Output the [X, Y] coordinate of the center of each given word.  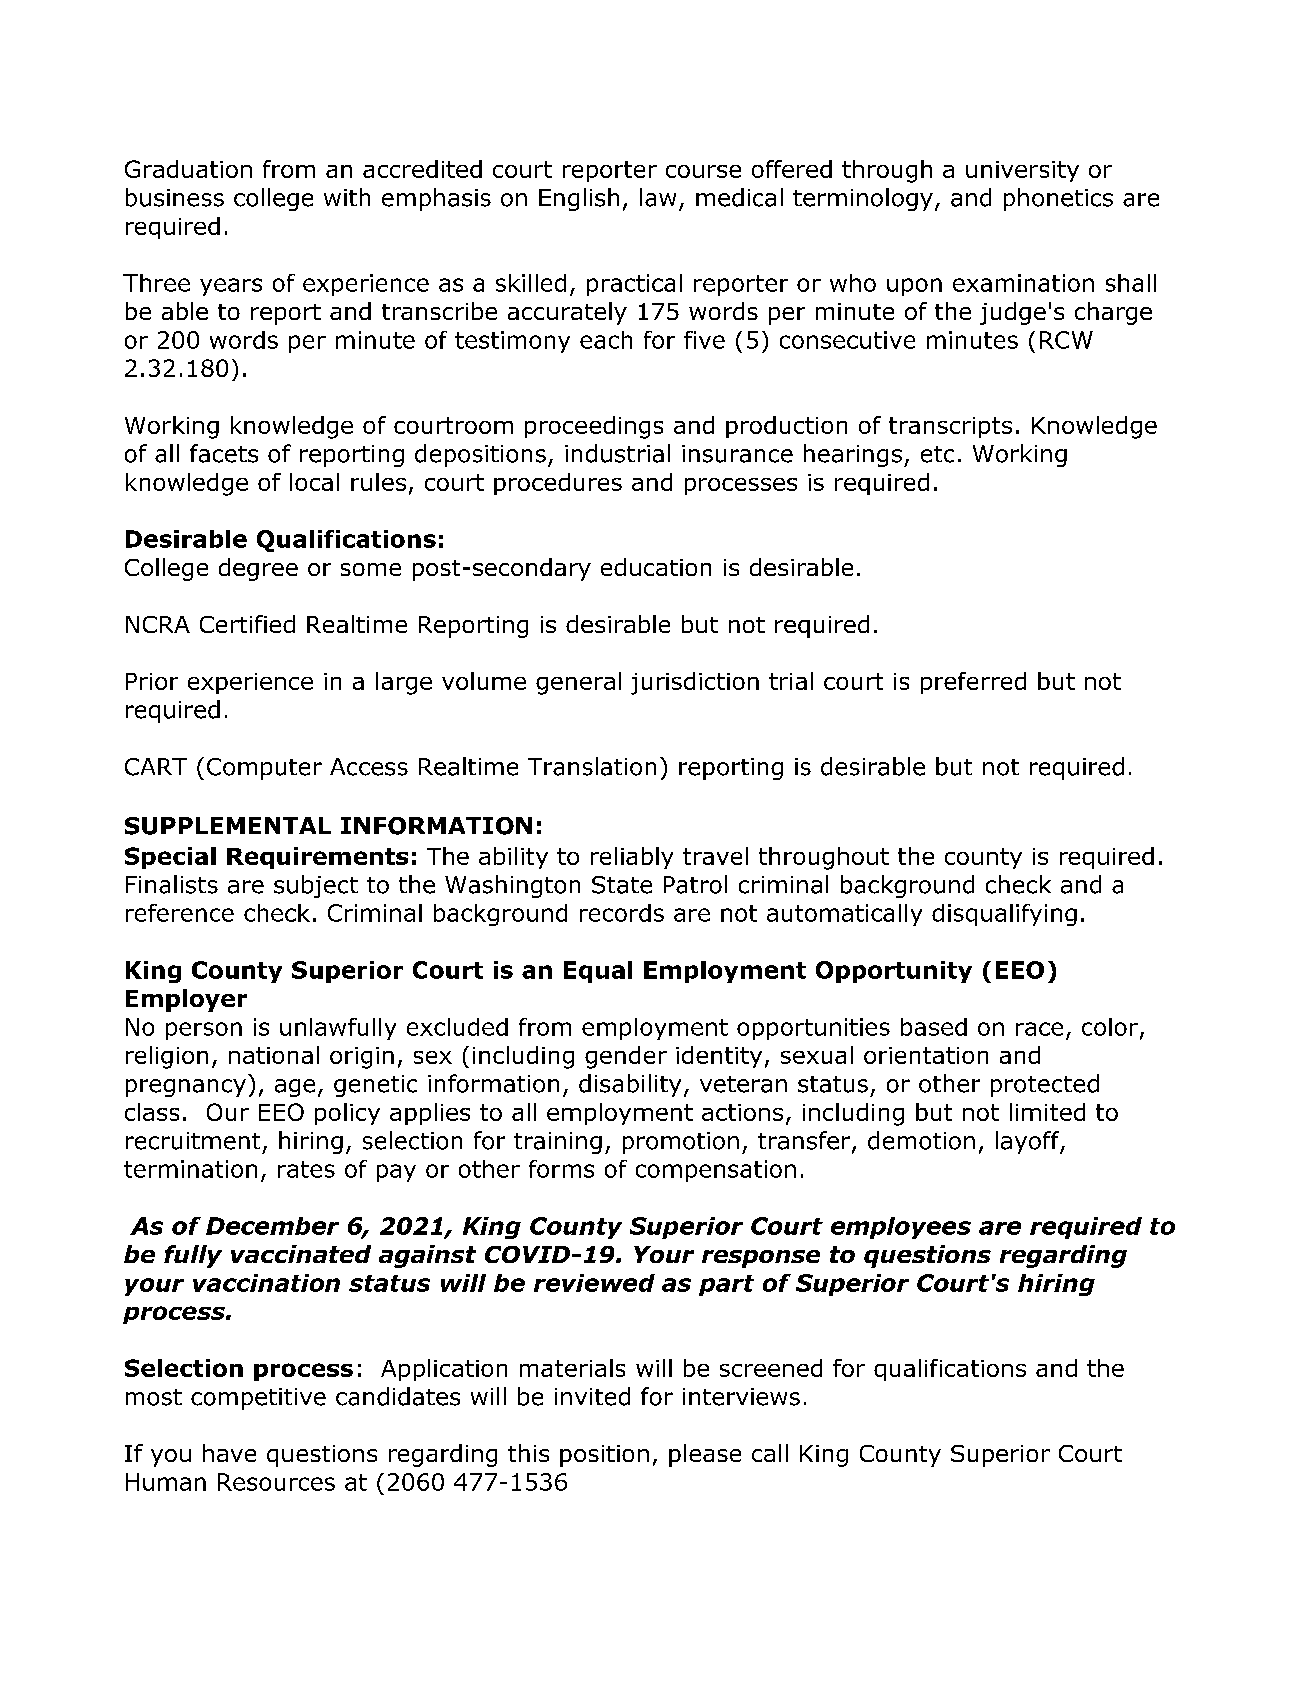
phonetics [1058, 199]
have [229, 1453]
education [656, 567]
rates [306, 1169]
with [347, 197]
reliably [632, 858]
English [579, 199]
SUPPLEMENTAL [228, 826]
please [705, 1455]
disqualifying [1004, 915]
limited [1047, 1112]
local [314, 482]
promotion [681, 1143]
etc [937, 454]
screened [771, 1368]
